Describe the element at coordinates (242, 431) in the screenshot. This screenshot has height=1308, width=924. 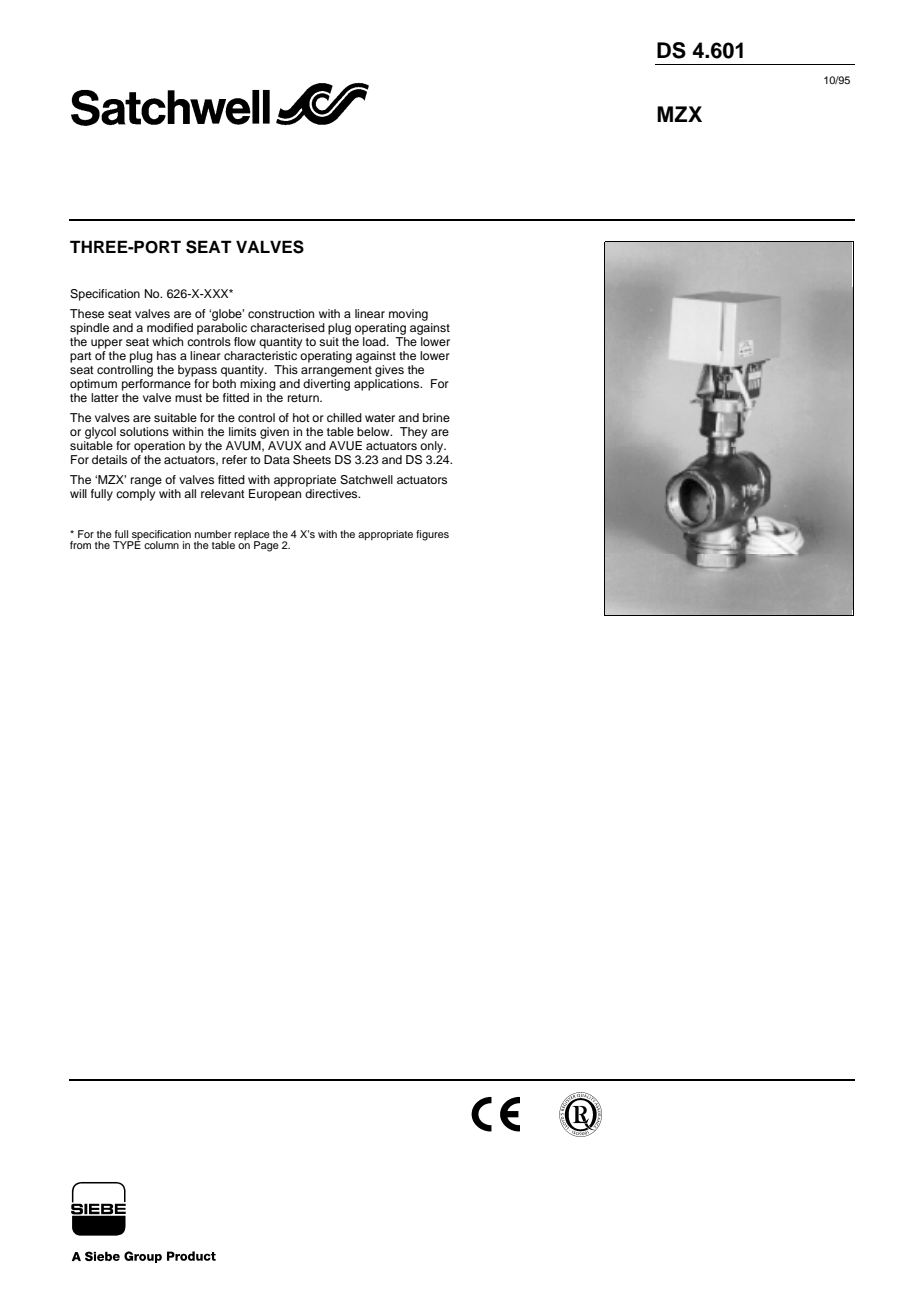
I see `limits` at that location.
